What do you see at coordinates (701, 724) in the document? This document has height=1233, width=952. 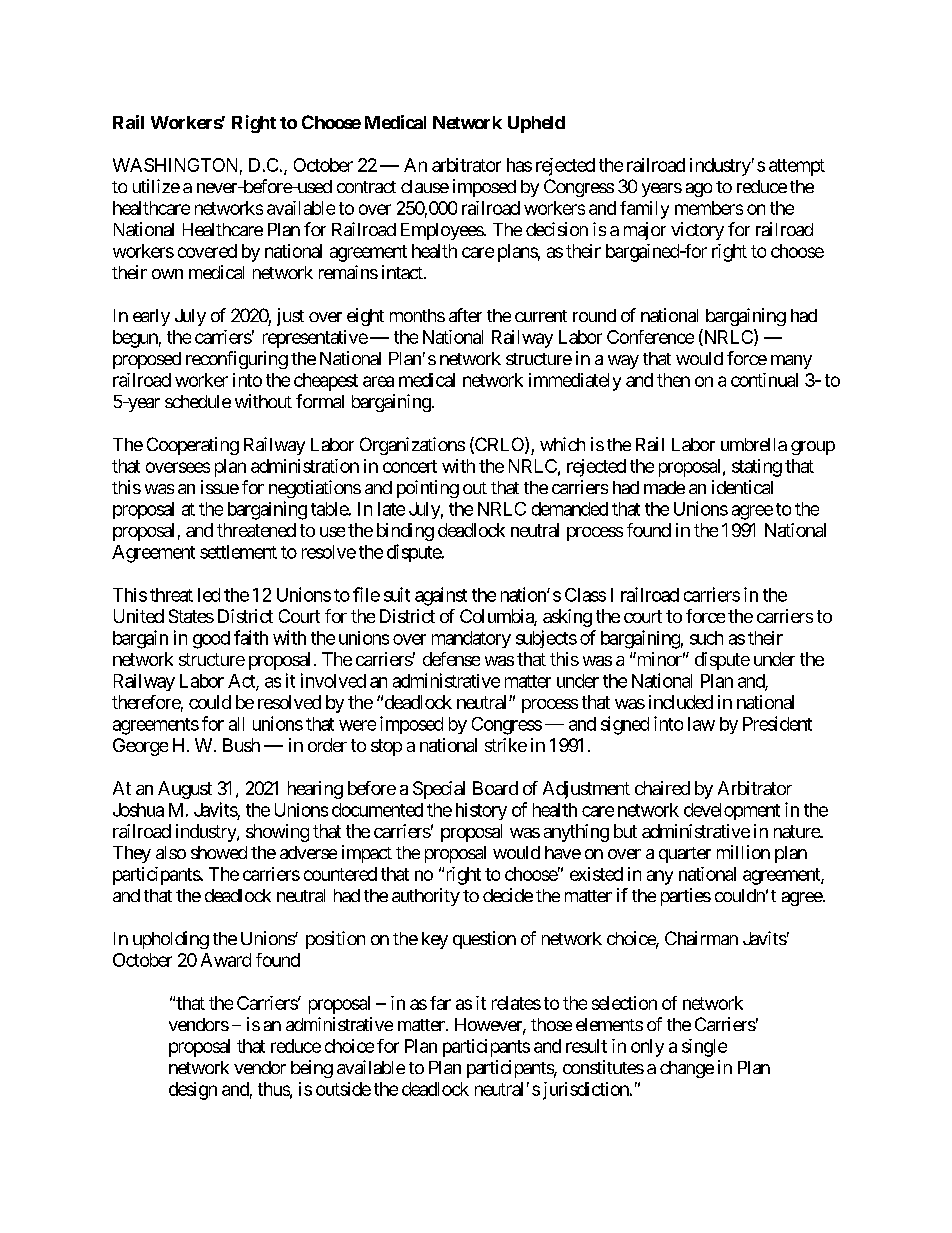 I see `law` at bounding box center [701, 724].
